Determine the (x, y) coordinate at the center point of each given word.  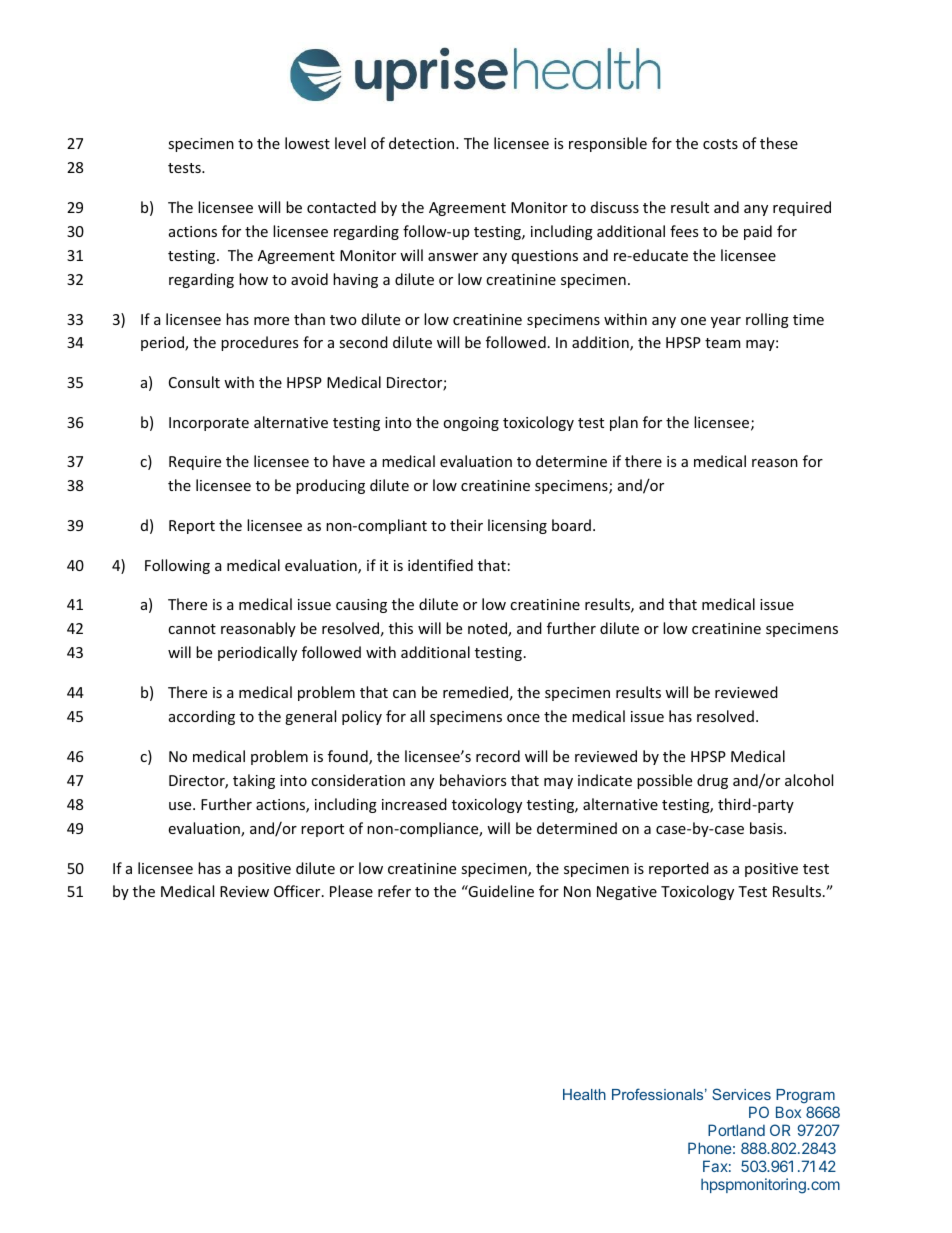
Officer (298, 891)
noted (488, 629)
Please (351, 891)
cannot (192, 629)
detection (423, 143)
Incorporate (209, 424)
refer (394, 891)
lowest (307, 143)
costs (720, 144)
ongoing (471, 424)
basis (767, 828)
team (722, 343)
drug (712, 781)
